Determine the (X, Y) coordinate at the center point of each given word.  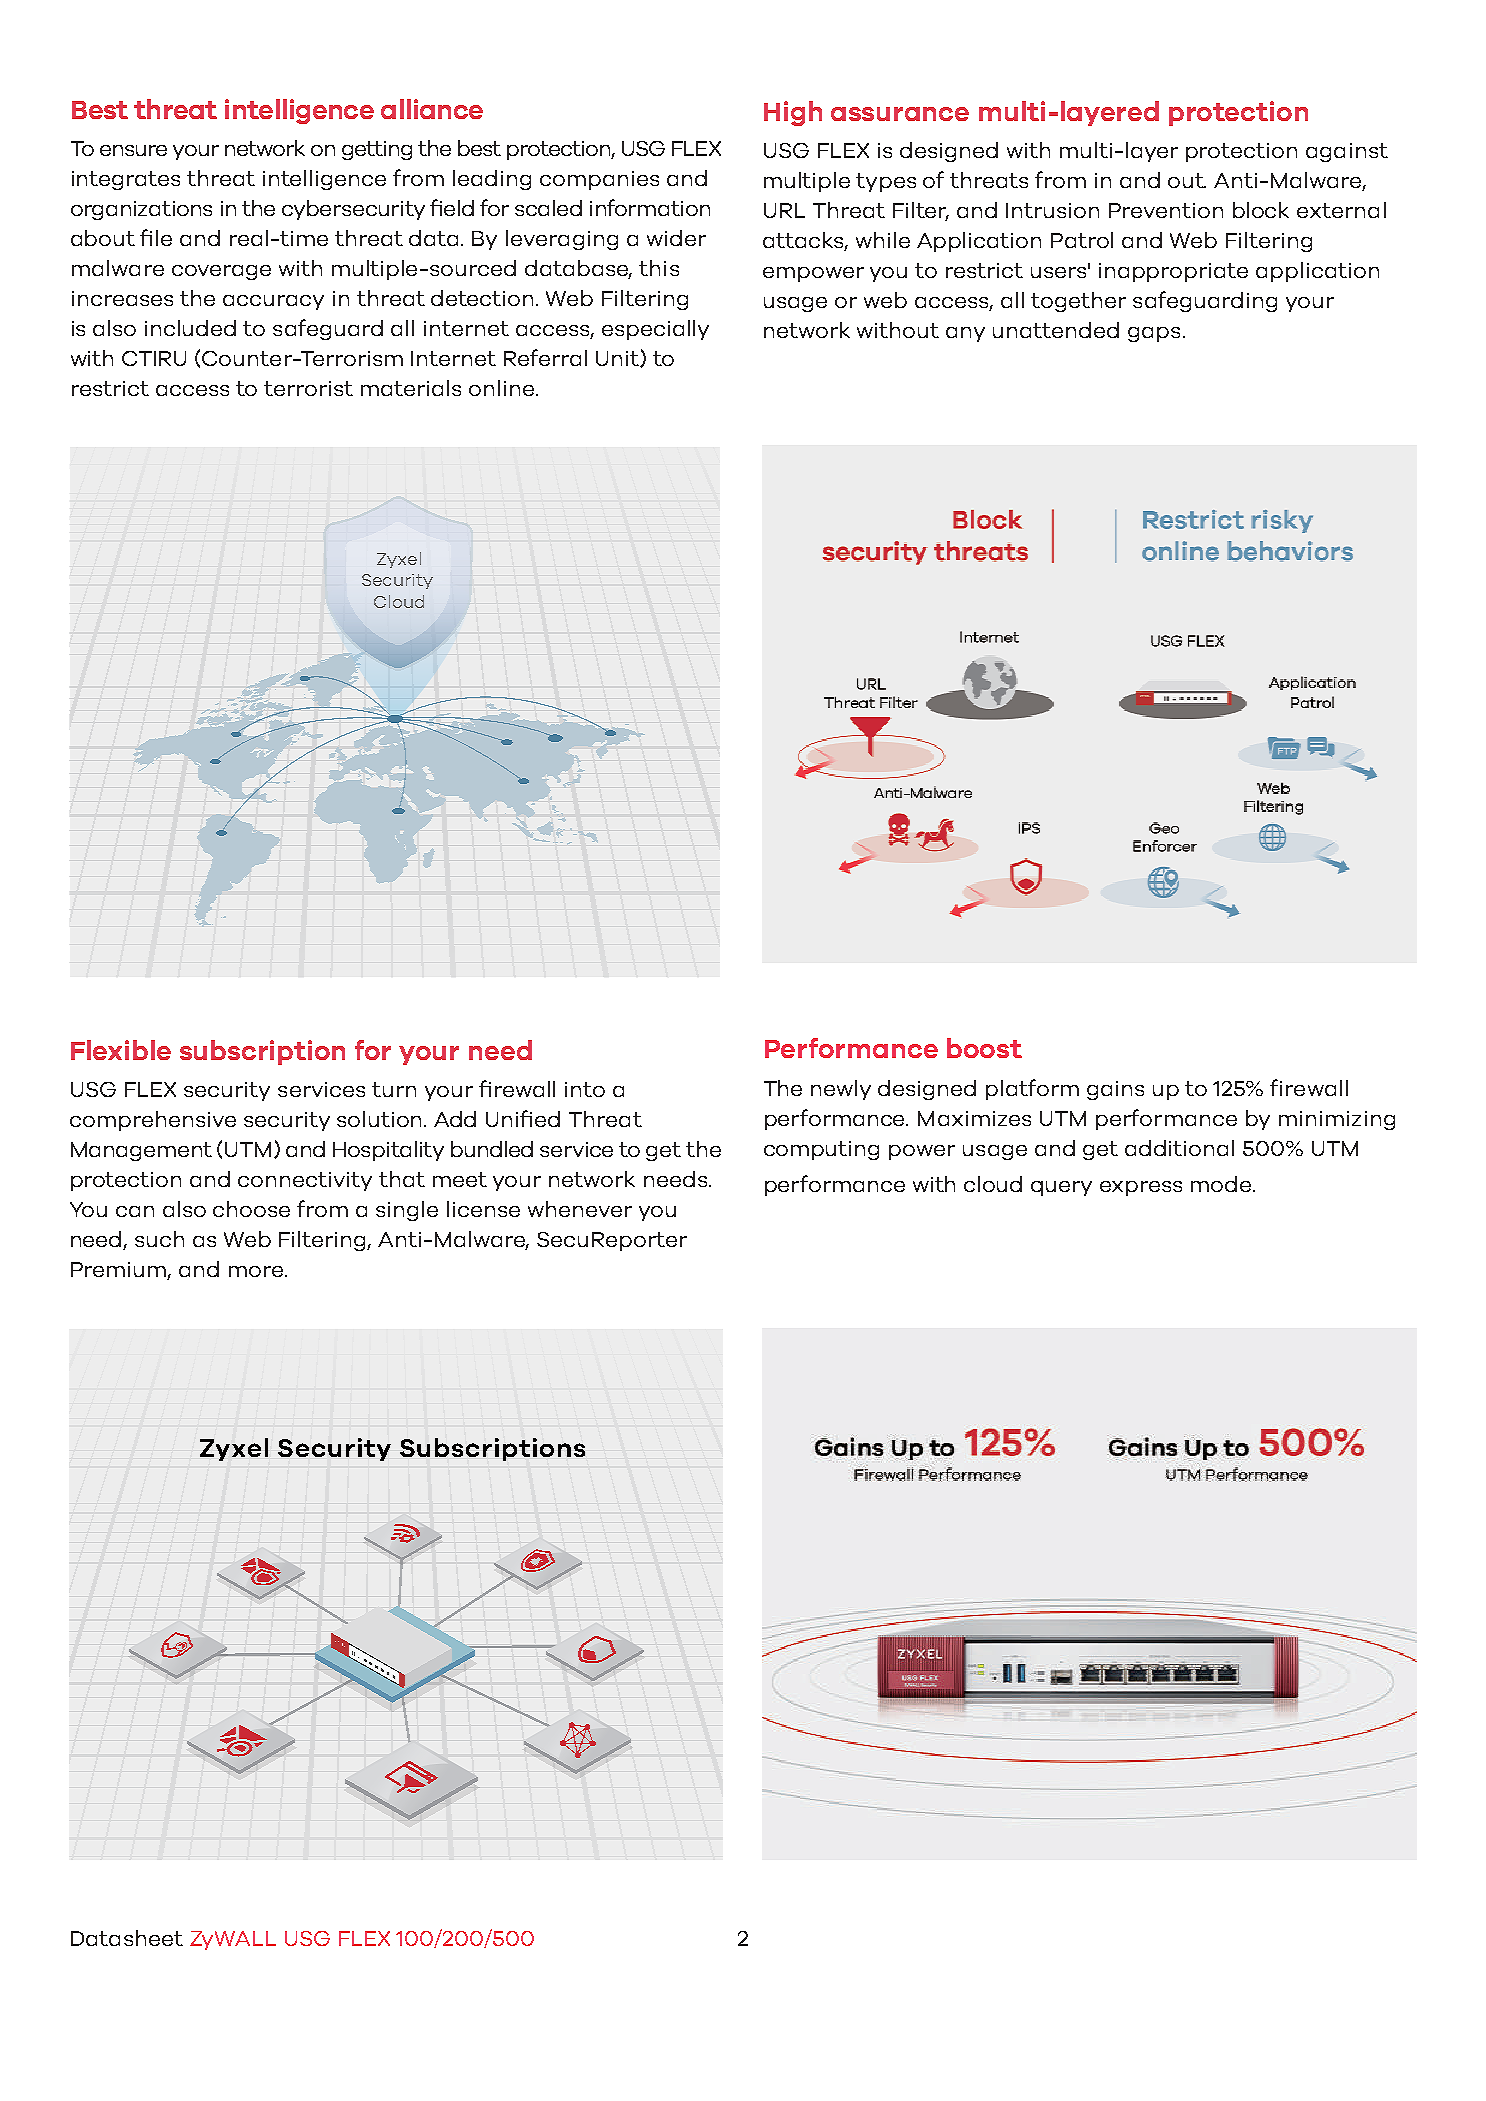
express (1141, 1188)
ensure (133, 150)
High (793, 113)
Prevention (1166, 210)
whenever (580, 1209)
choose (251, 1209)
